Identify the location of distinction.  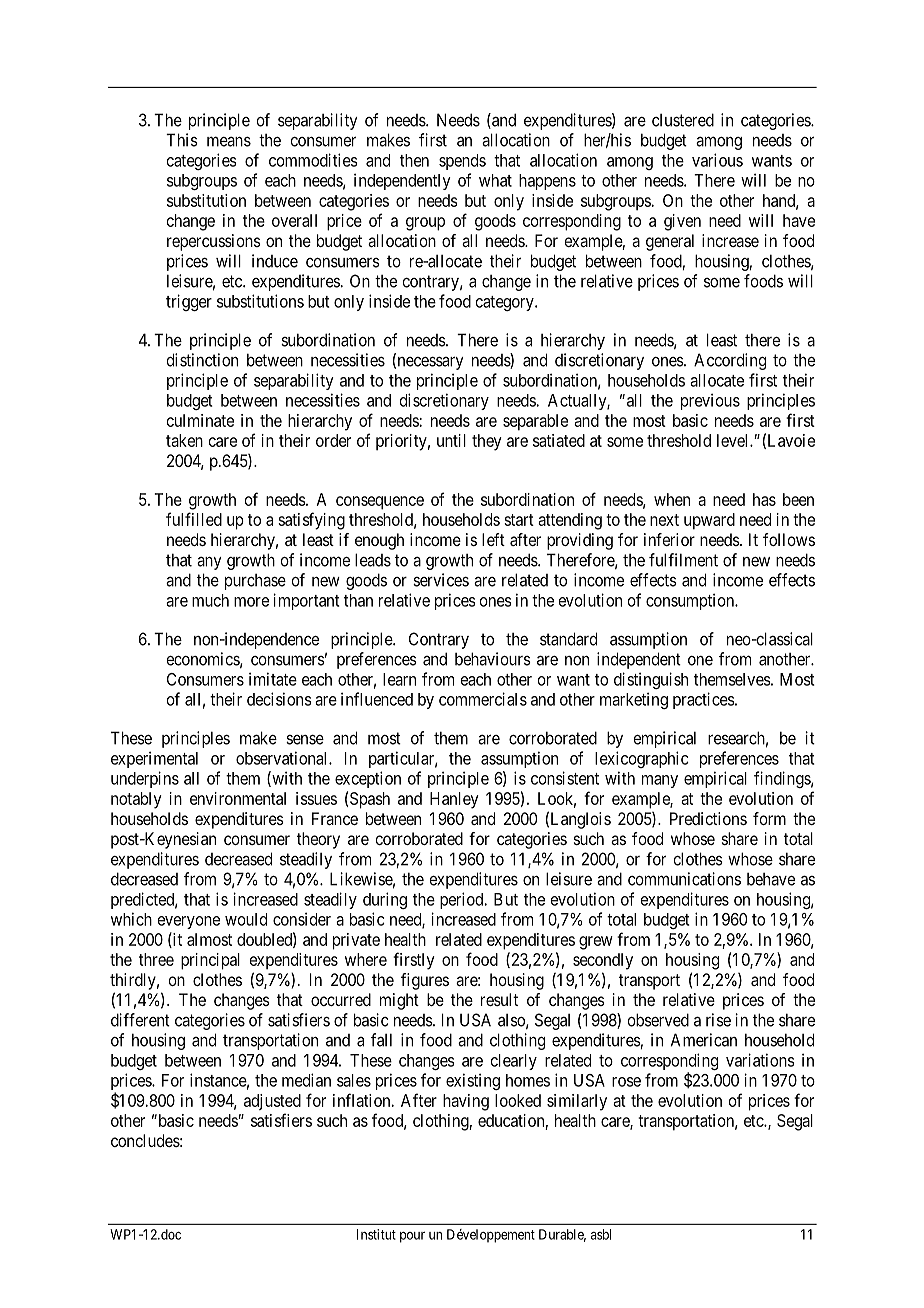
(202, 360).
